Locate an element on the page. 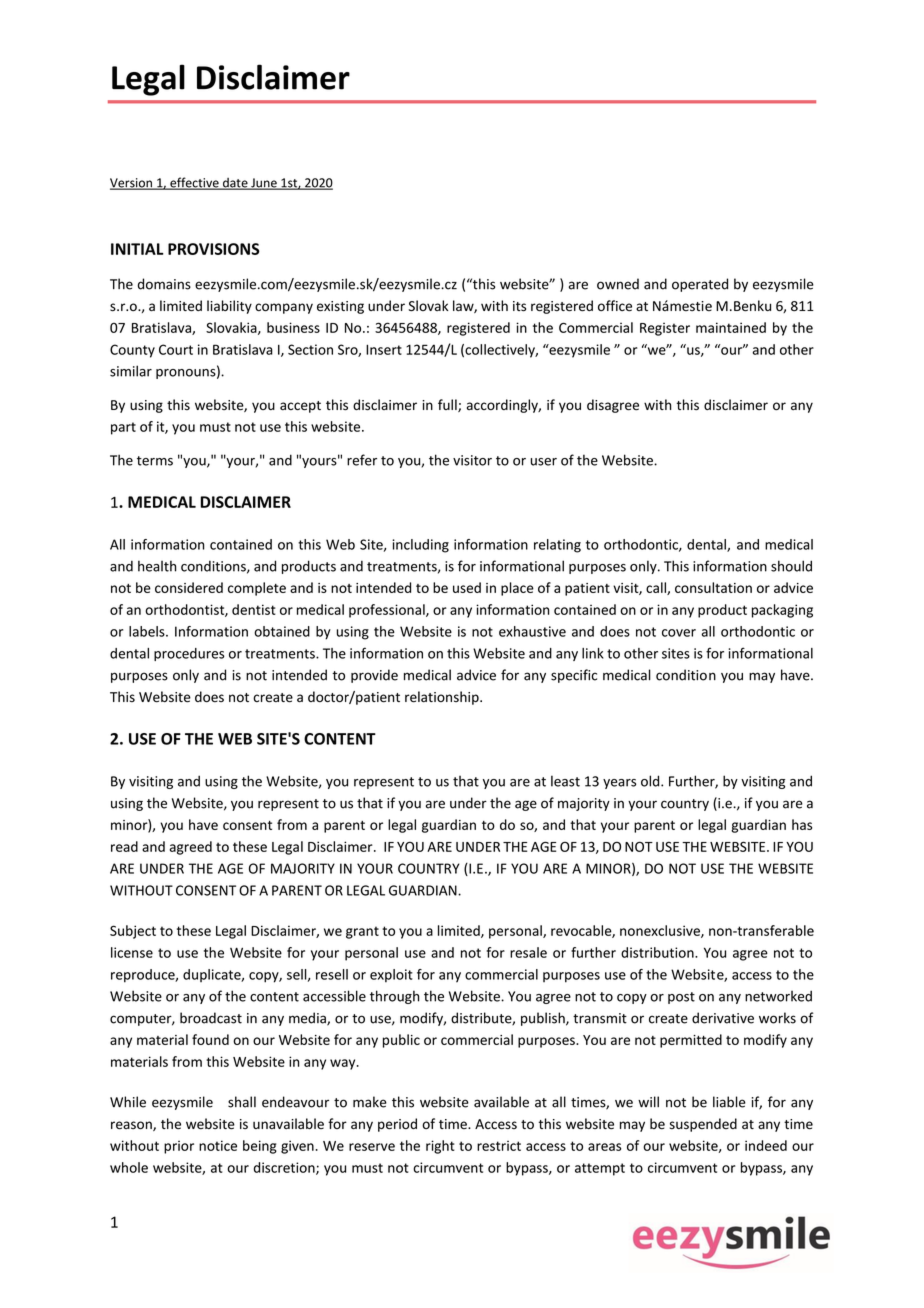  effective is located at coordinates (194, 183).
